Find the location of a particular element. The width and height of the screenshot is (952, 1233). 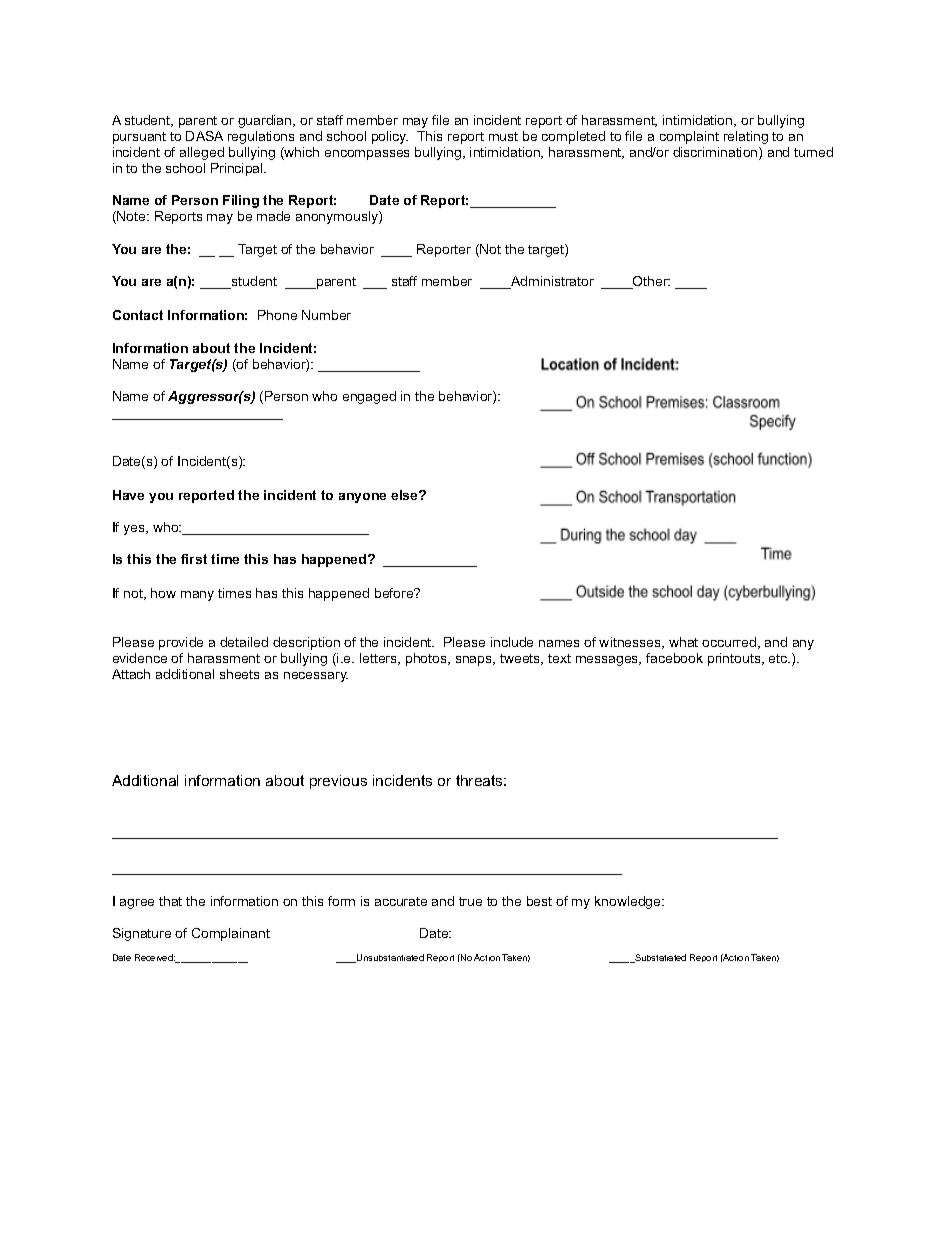

that is located at coordinates (170, 901).
